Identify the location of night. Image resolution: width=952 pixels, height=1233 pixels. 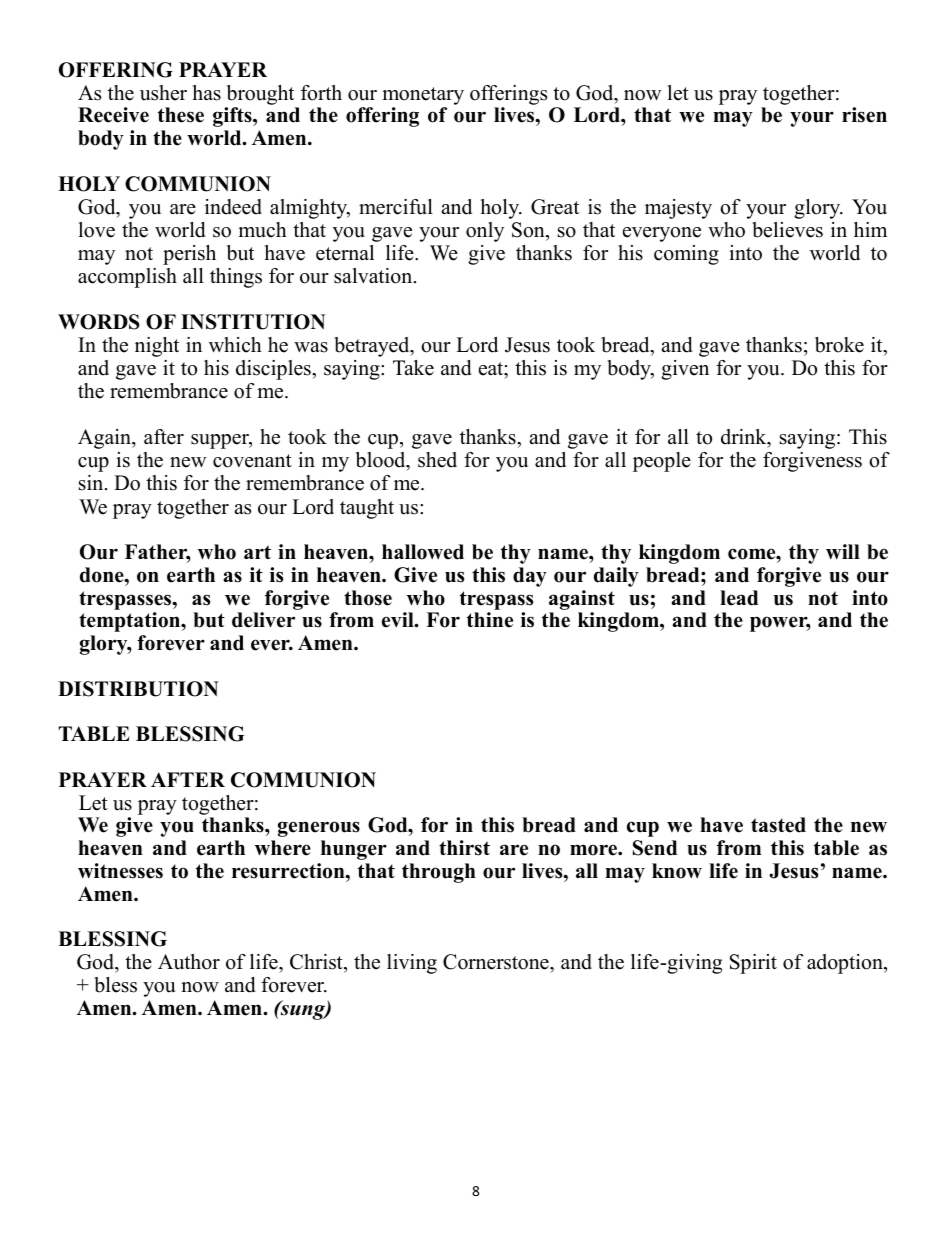
(157, 347).
